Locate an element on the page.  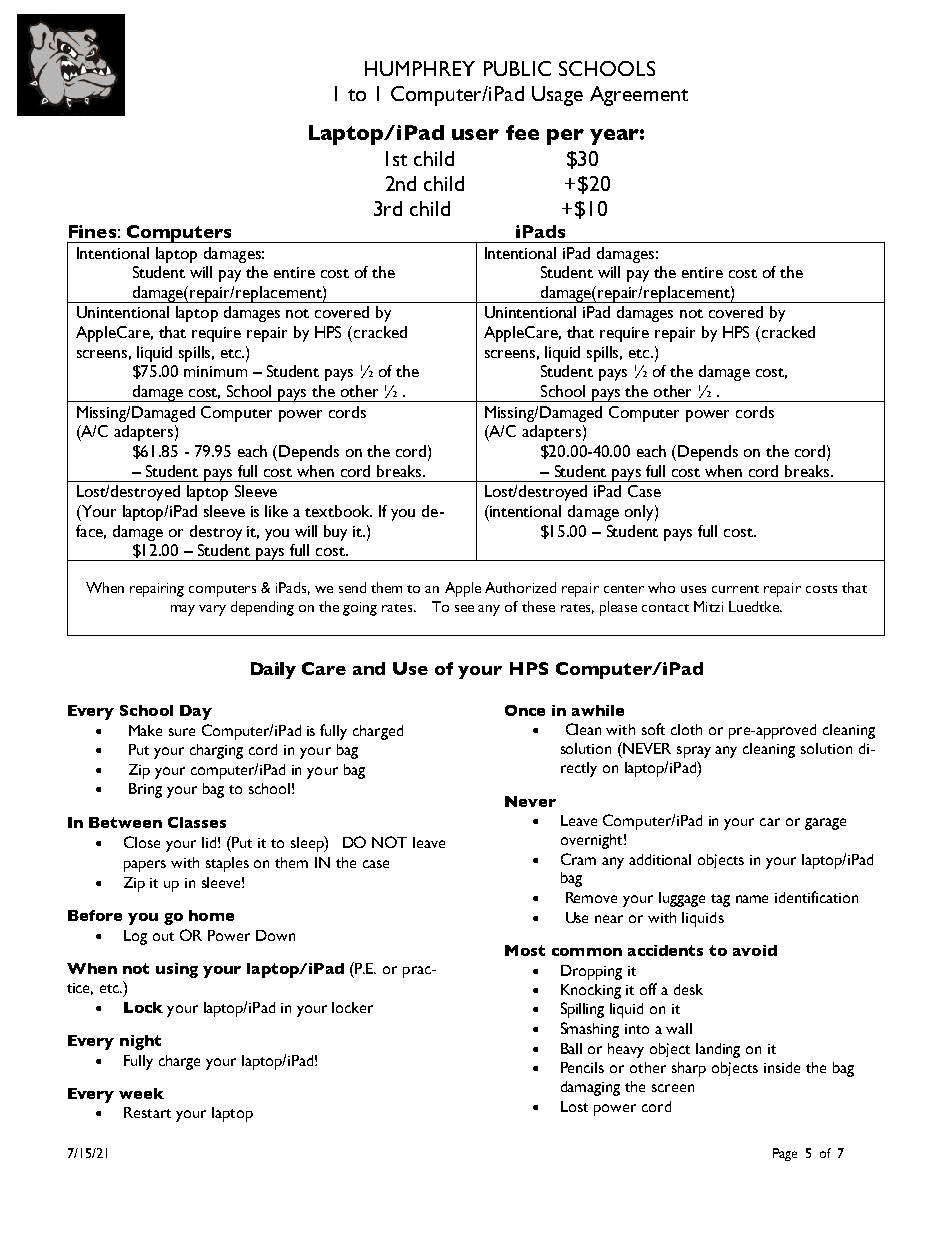
name is located at coordinates (752, 899).
